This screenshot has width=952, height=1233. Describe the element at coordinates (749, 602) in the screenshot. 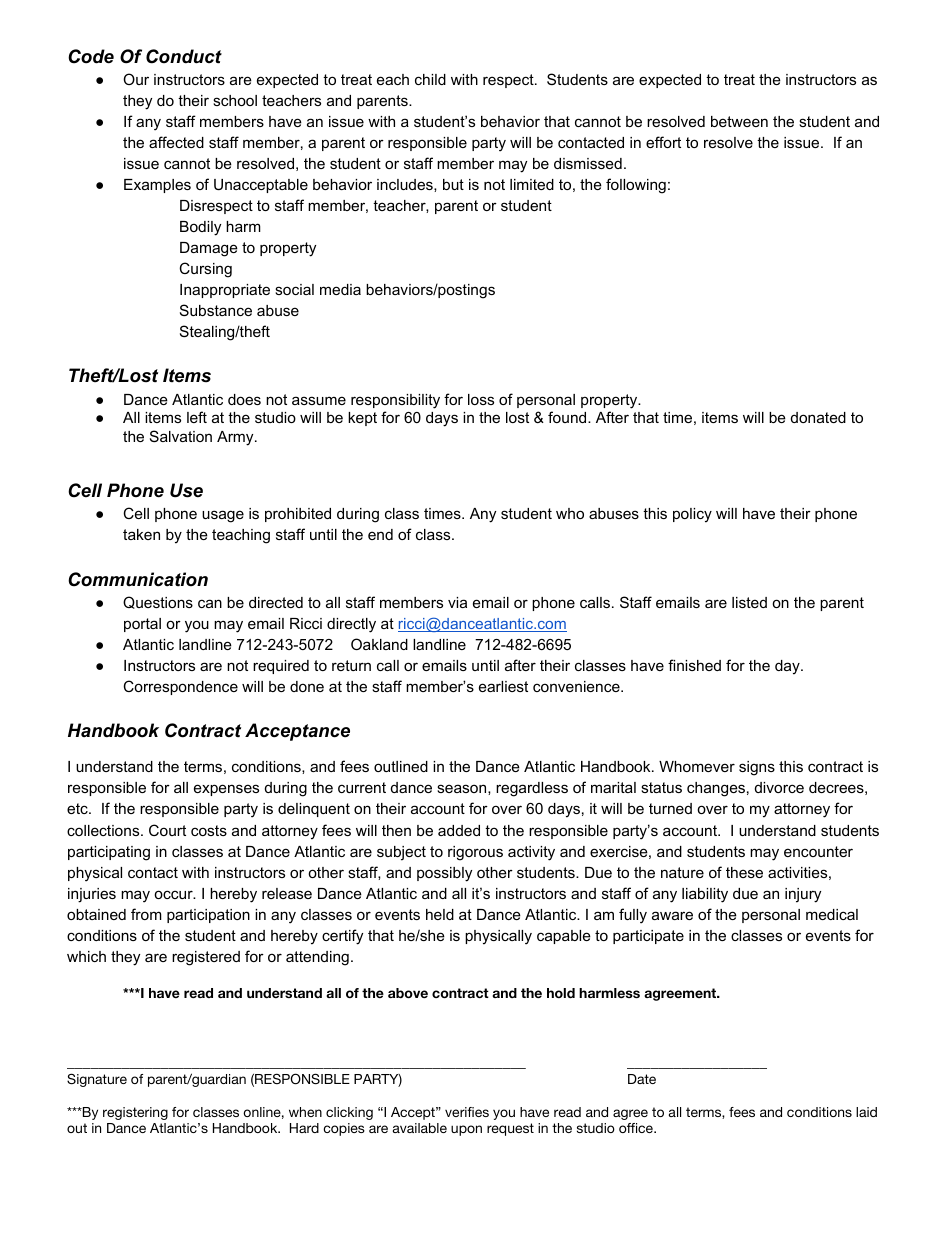

I see `listed` at that location.
